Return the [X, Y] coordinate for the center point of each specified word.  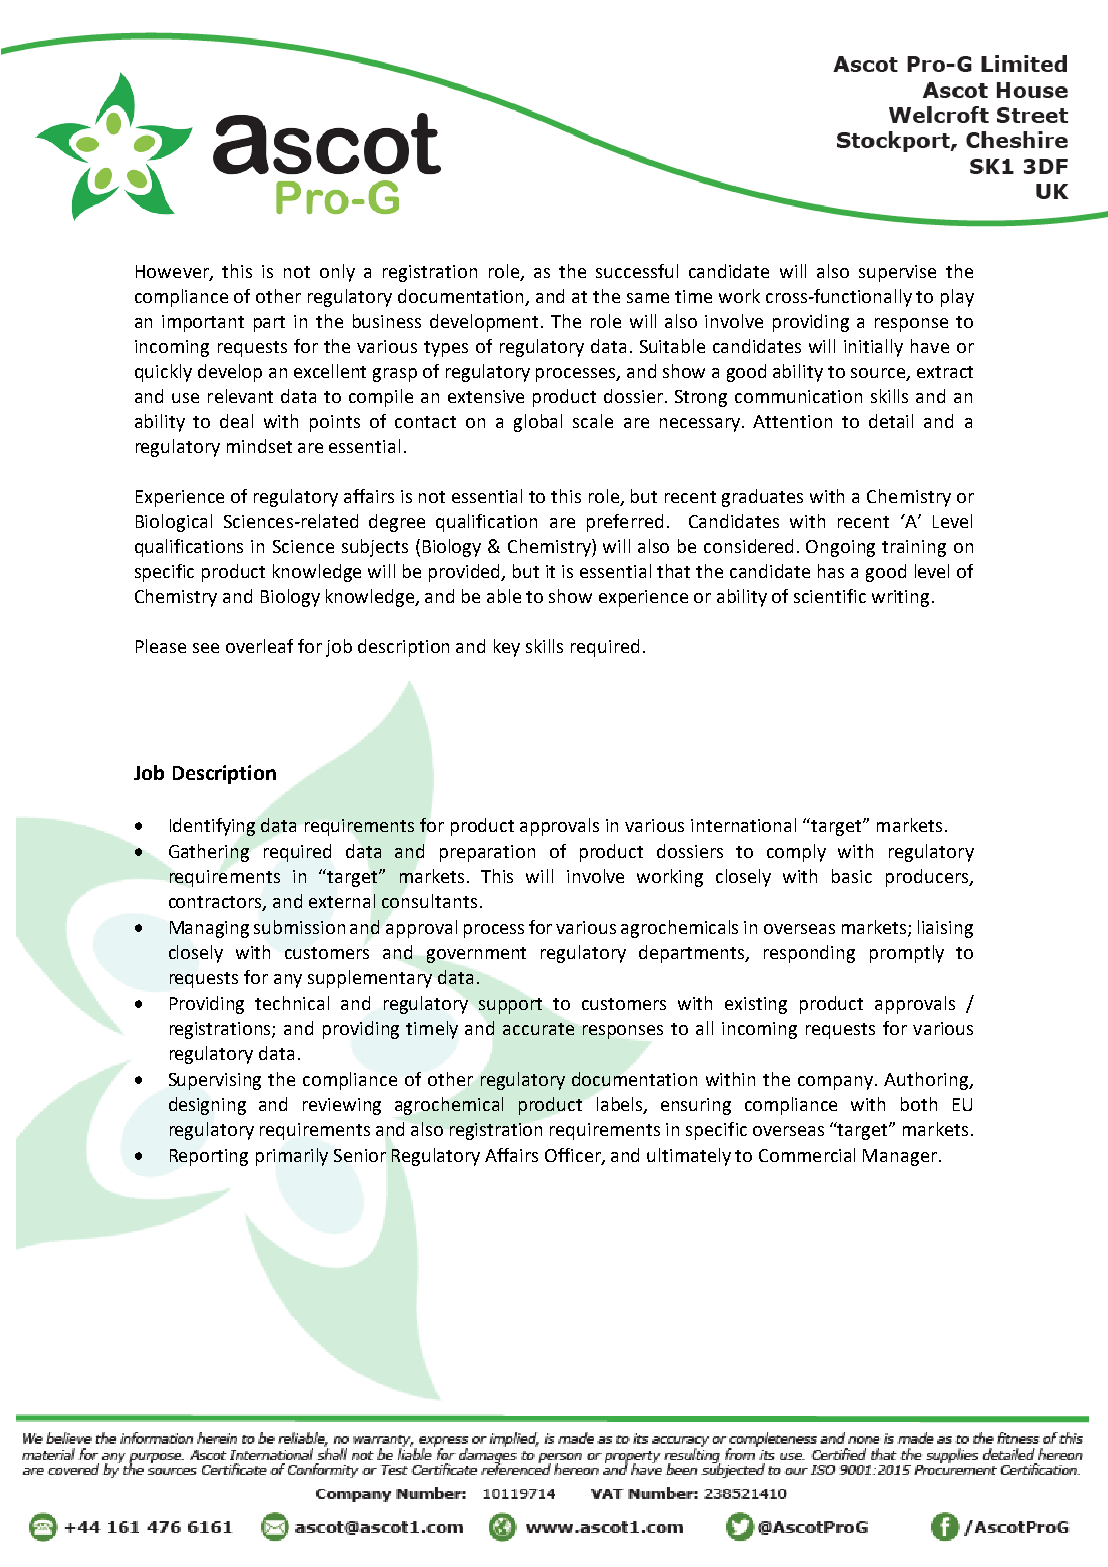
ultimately [689, 1157]
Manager [900, 1157]
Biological [174, 523]
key [507, 648]
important [203, 323]
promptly [907, 954]
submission [299, 927]
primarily [292, 1157]
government [476, 955]
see [206, 648]
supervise [897, 273]
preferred [625, 523]
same [648, 298]
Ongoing [840, 548]
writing [900, 598]
